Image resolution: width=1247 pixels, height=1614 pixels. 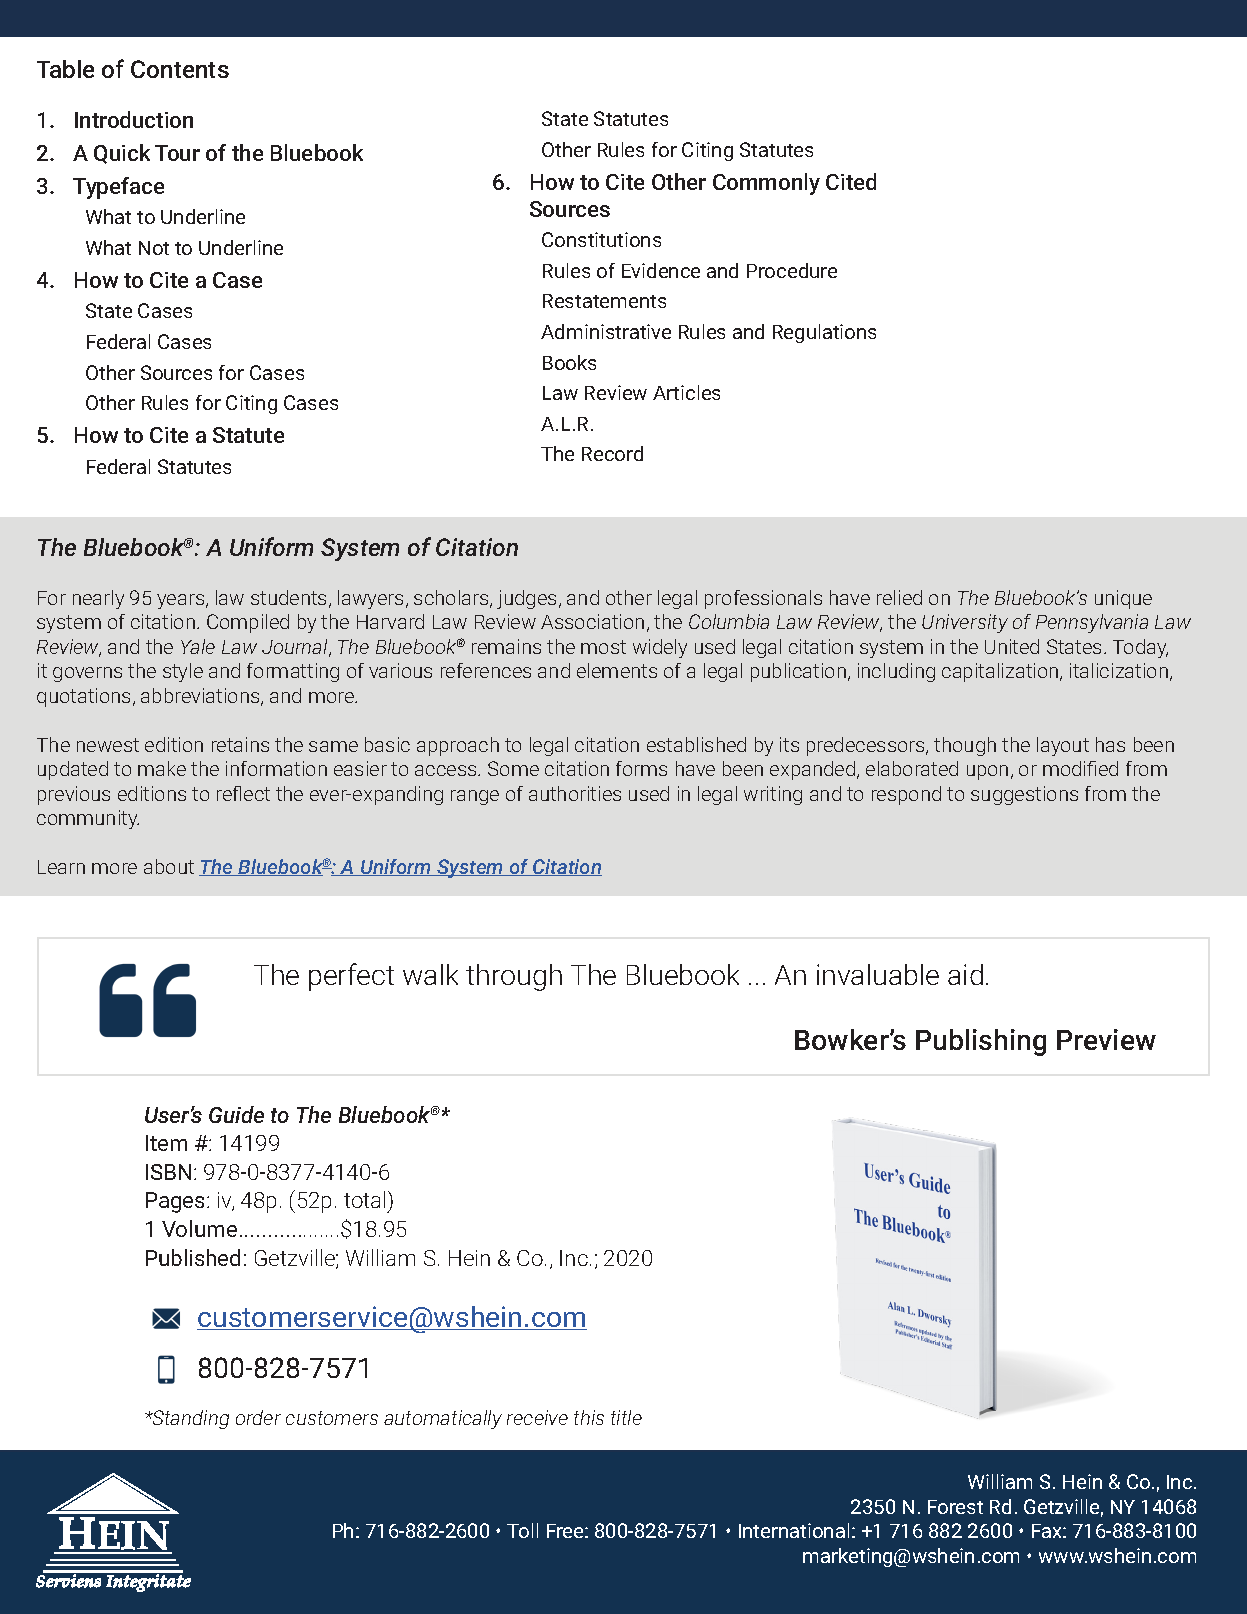 What do you see at coordinates (1024, 795) in the screenshot?
I see `suggestions` at bounding box center [1024, 795].
